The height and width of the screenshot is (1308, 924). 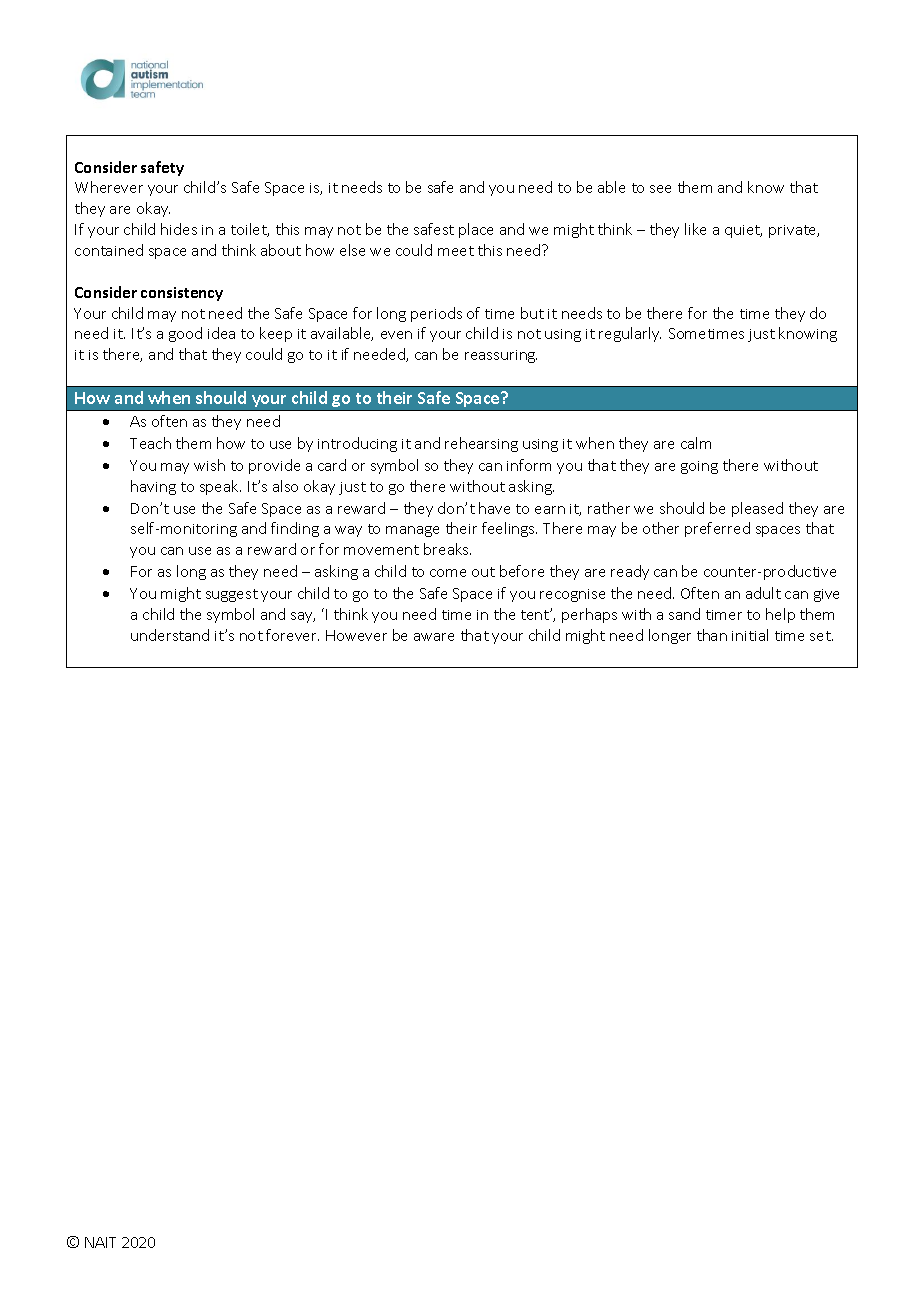 I want to click on see, so click(x=660, y=189).
